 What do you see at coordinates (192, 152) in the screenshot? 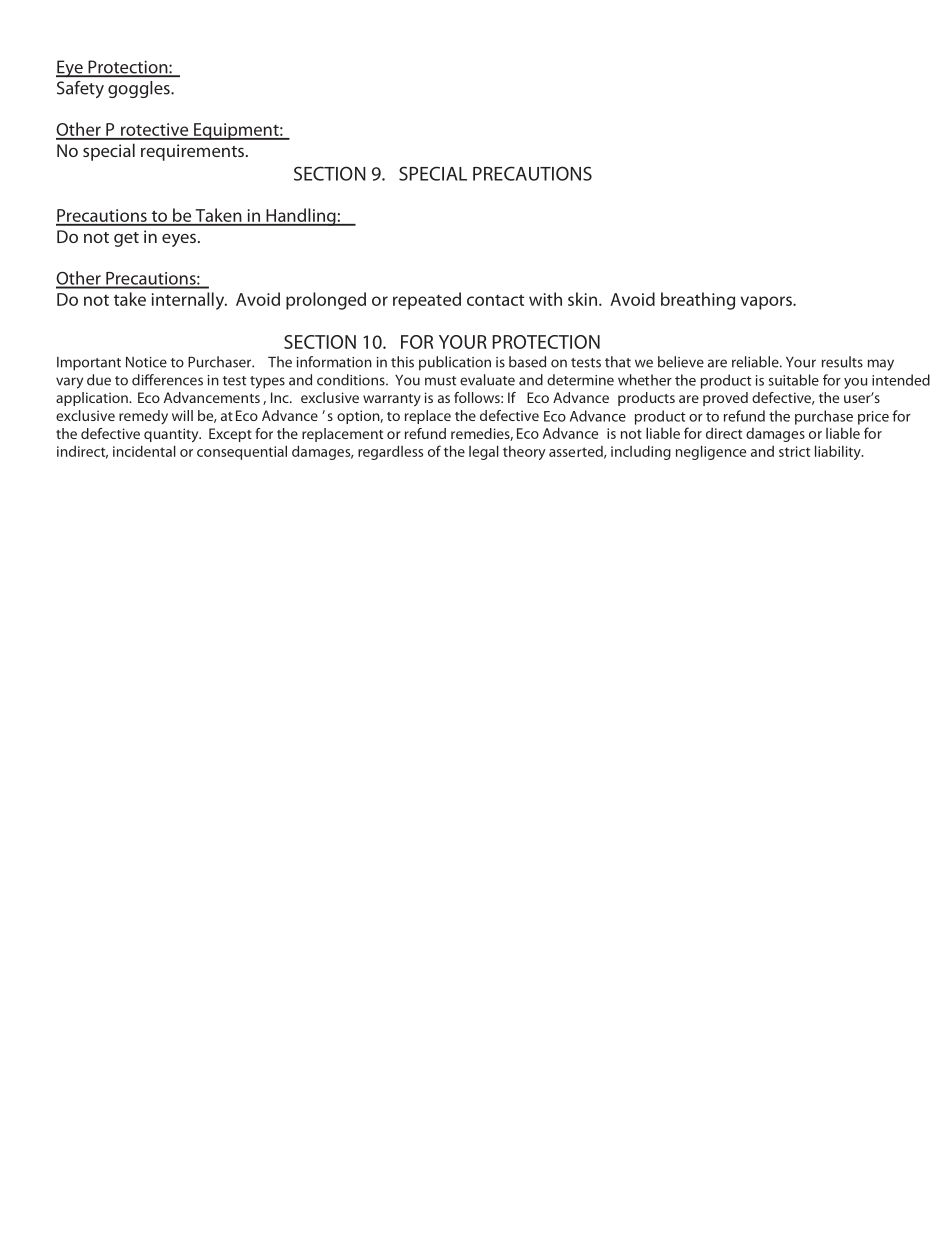
I see `requirements` at bounding box center [192, 152].
